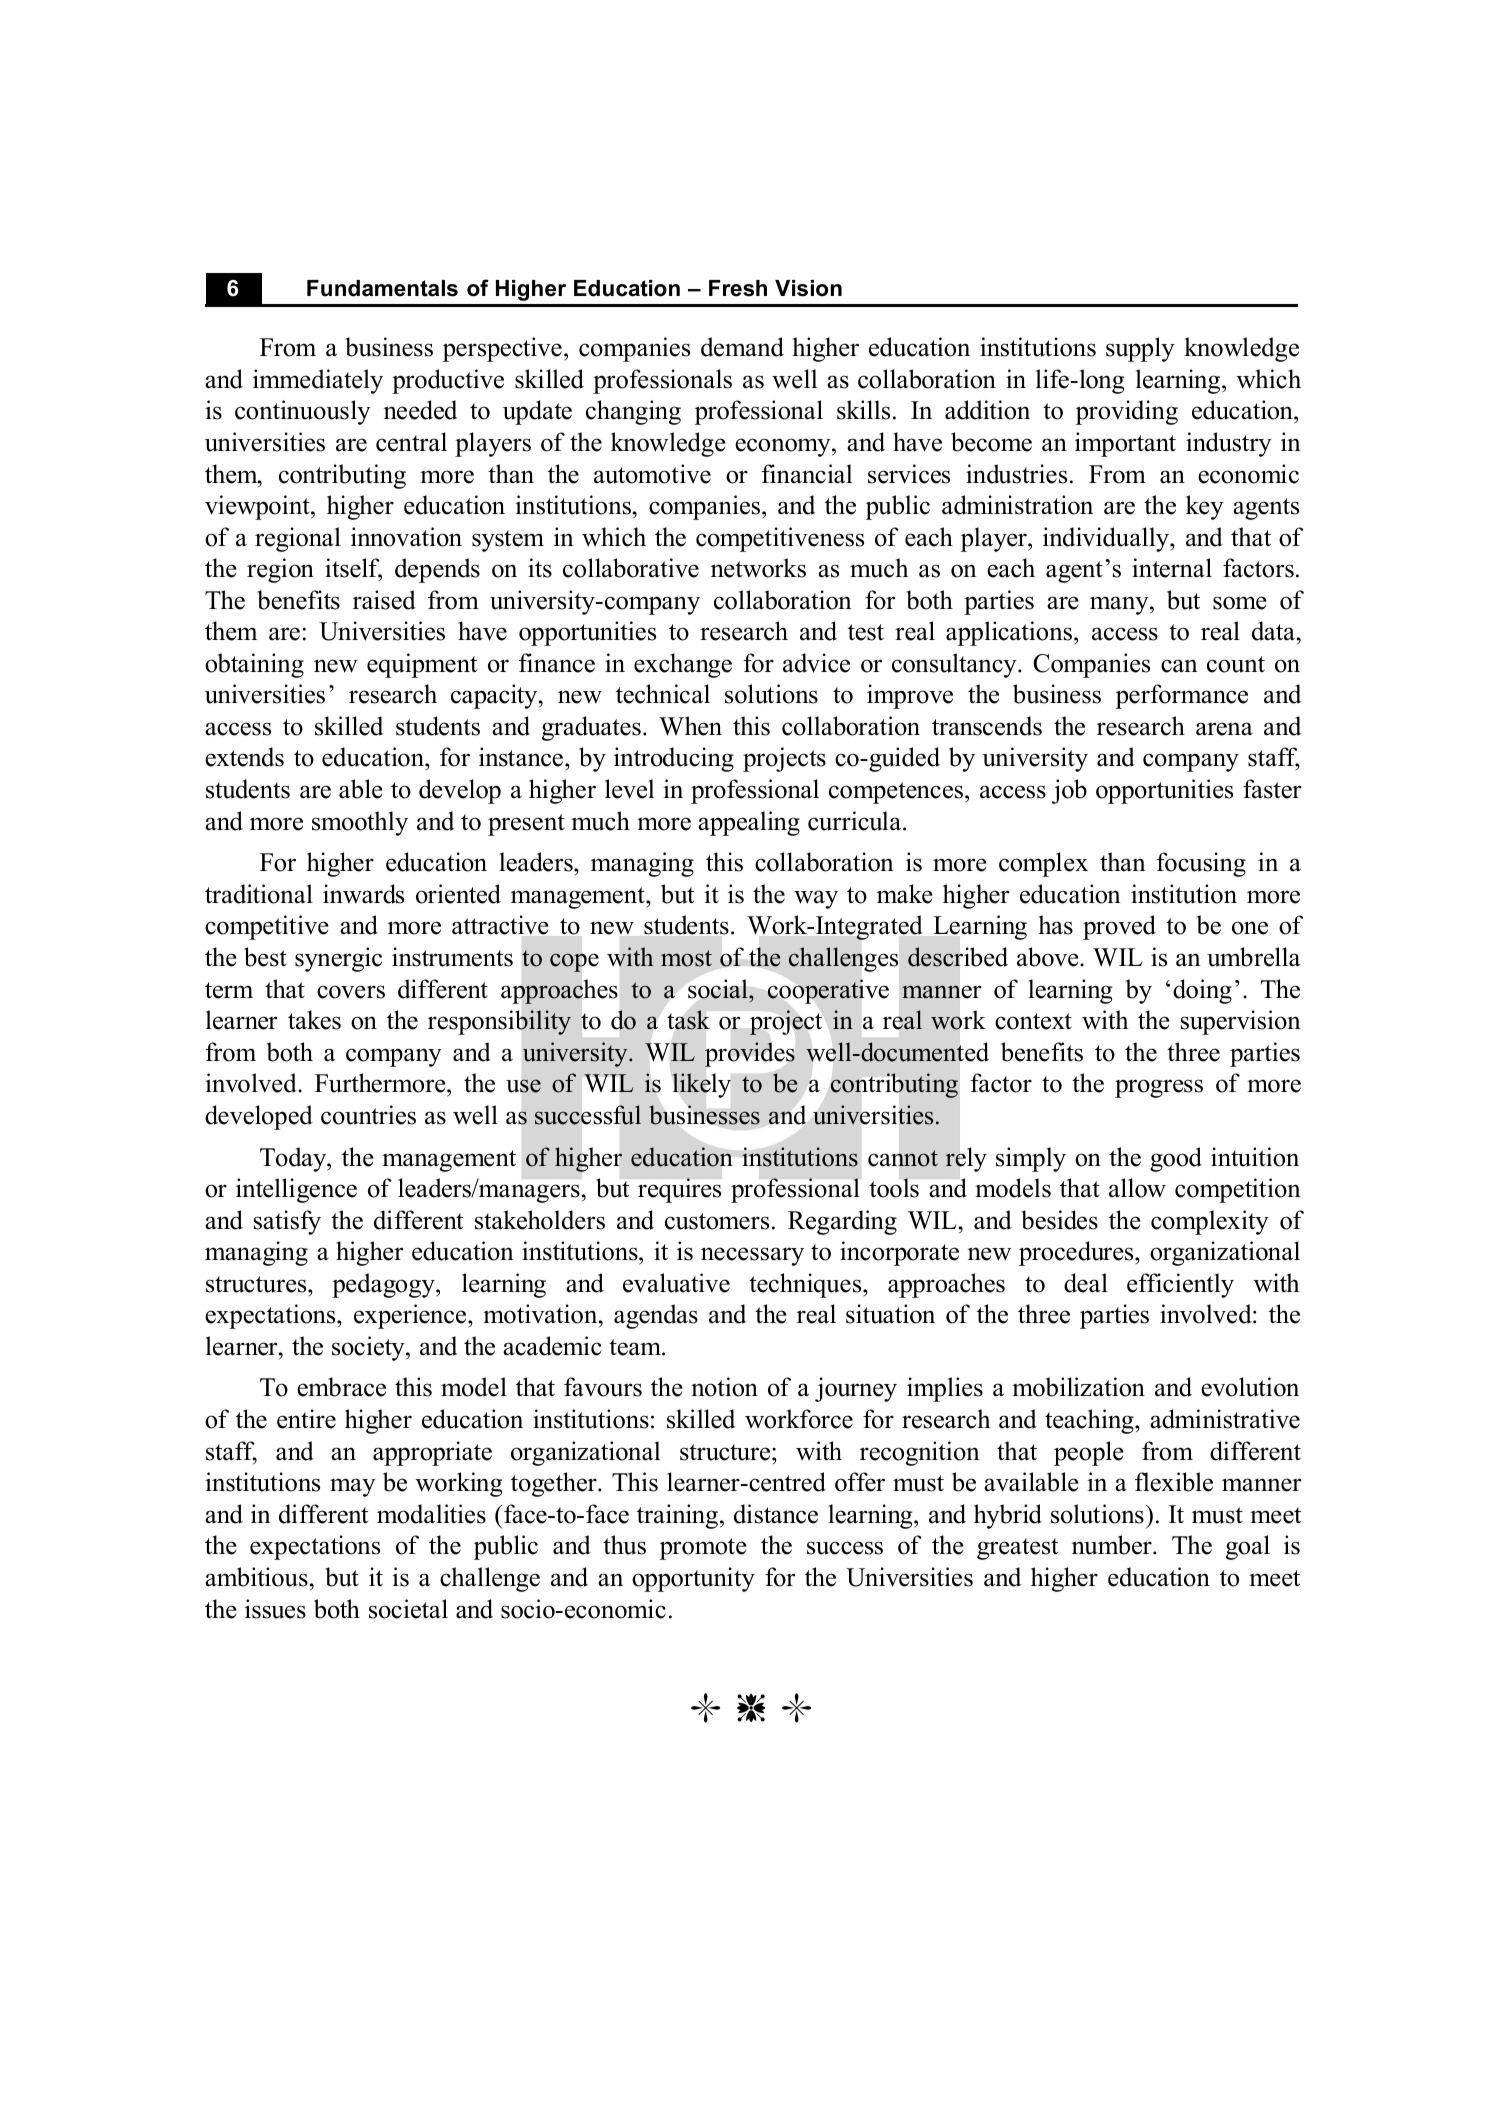 The width and height of the document is (1502, 2126). What do you see at coordinates (1159, 1088) in the document?
I see `progress` at bounding box center [1159, 1088].
